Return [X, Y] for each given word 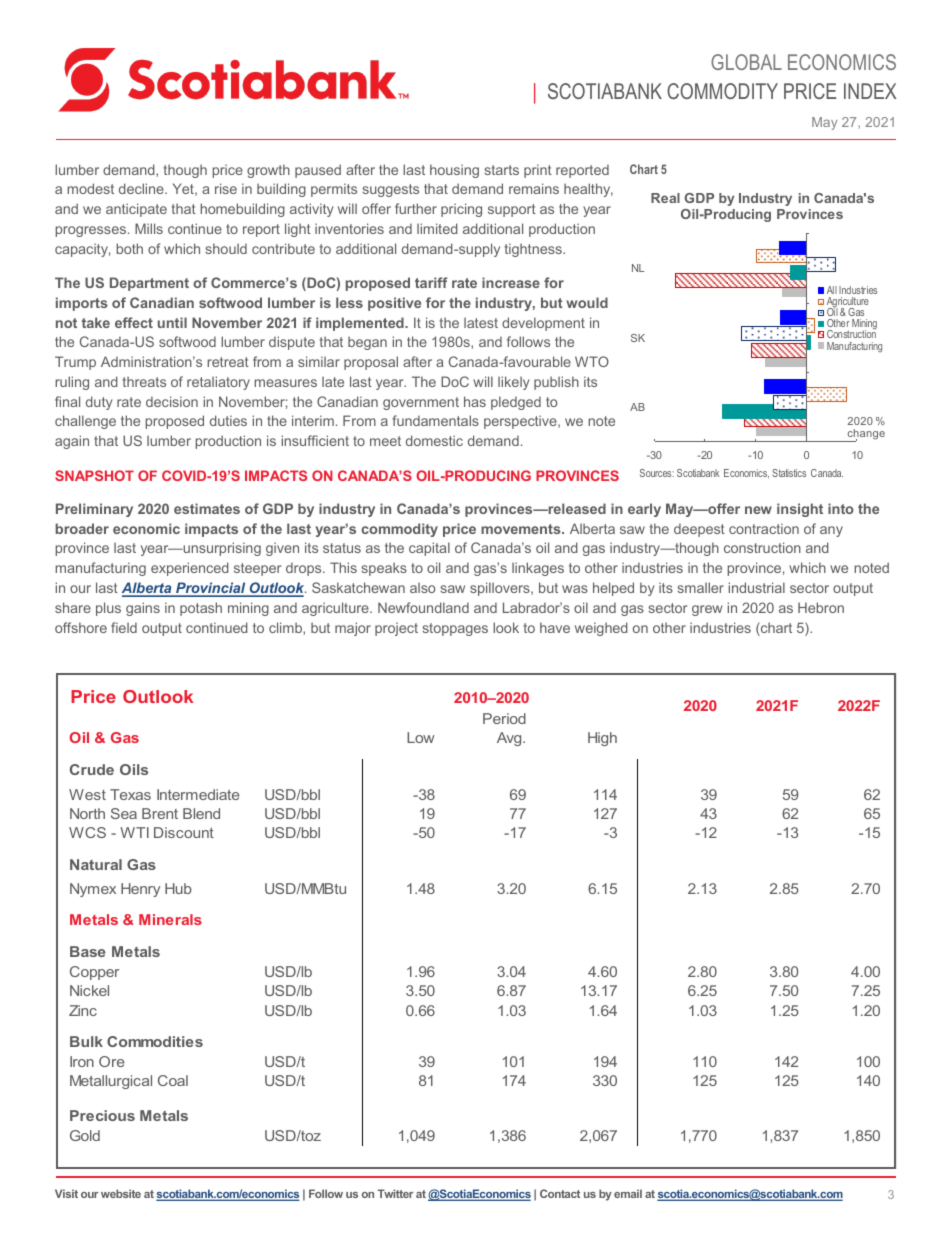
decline [142, 188]
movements [522, 529]
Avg [510, 739]
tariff [431, 282]
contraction [764, 528]
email [628, 1193]
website [121, 1193]
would [587, 302]
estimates [207, 508]
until [172, 322]
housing [454, 171]
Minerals [170, 919]
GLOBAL [746, 62]
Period [504, 718]
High [602, 739]
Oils [134, 769]
